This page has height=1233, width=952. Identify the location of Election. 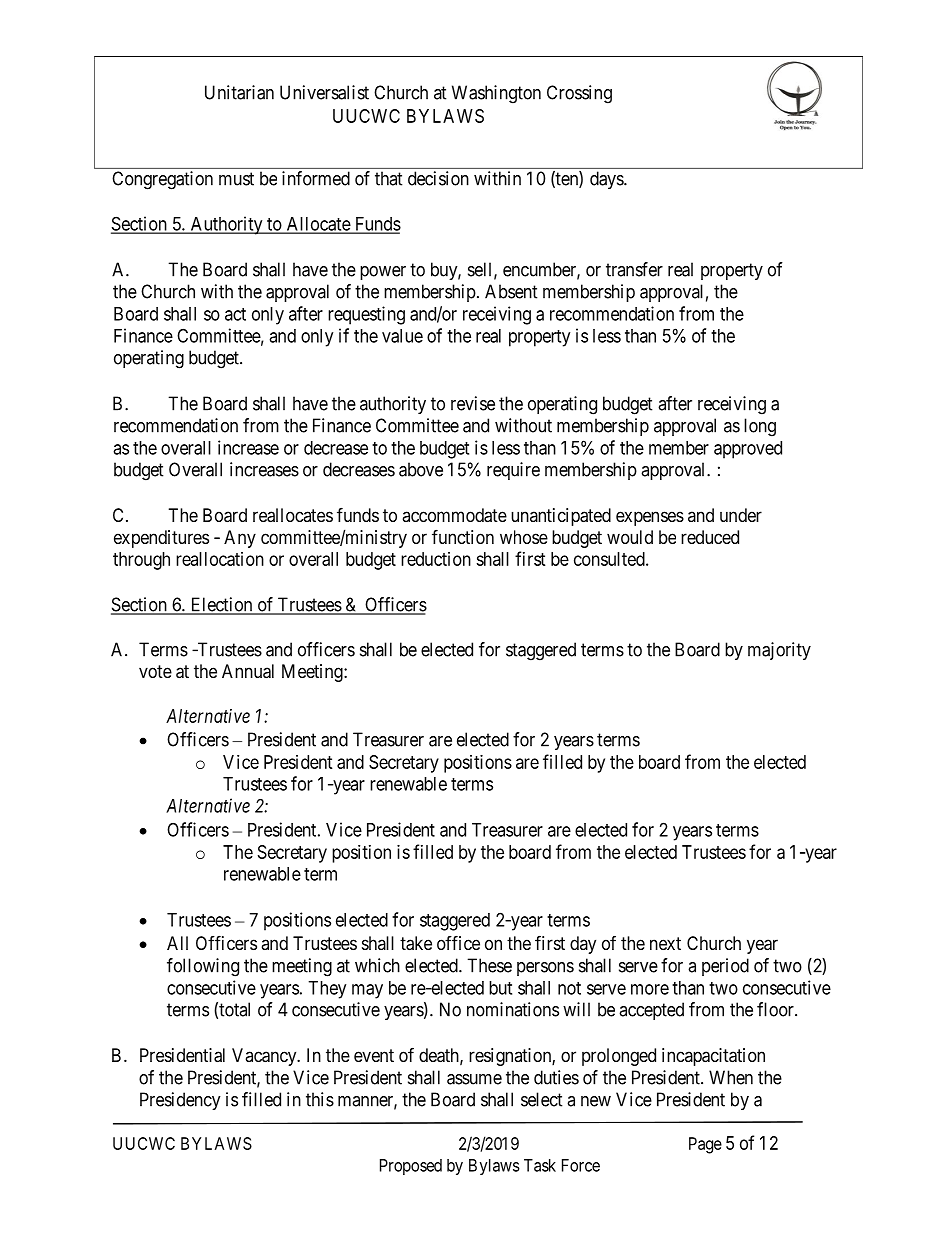
(221, 605).
